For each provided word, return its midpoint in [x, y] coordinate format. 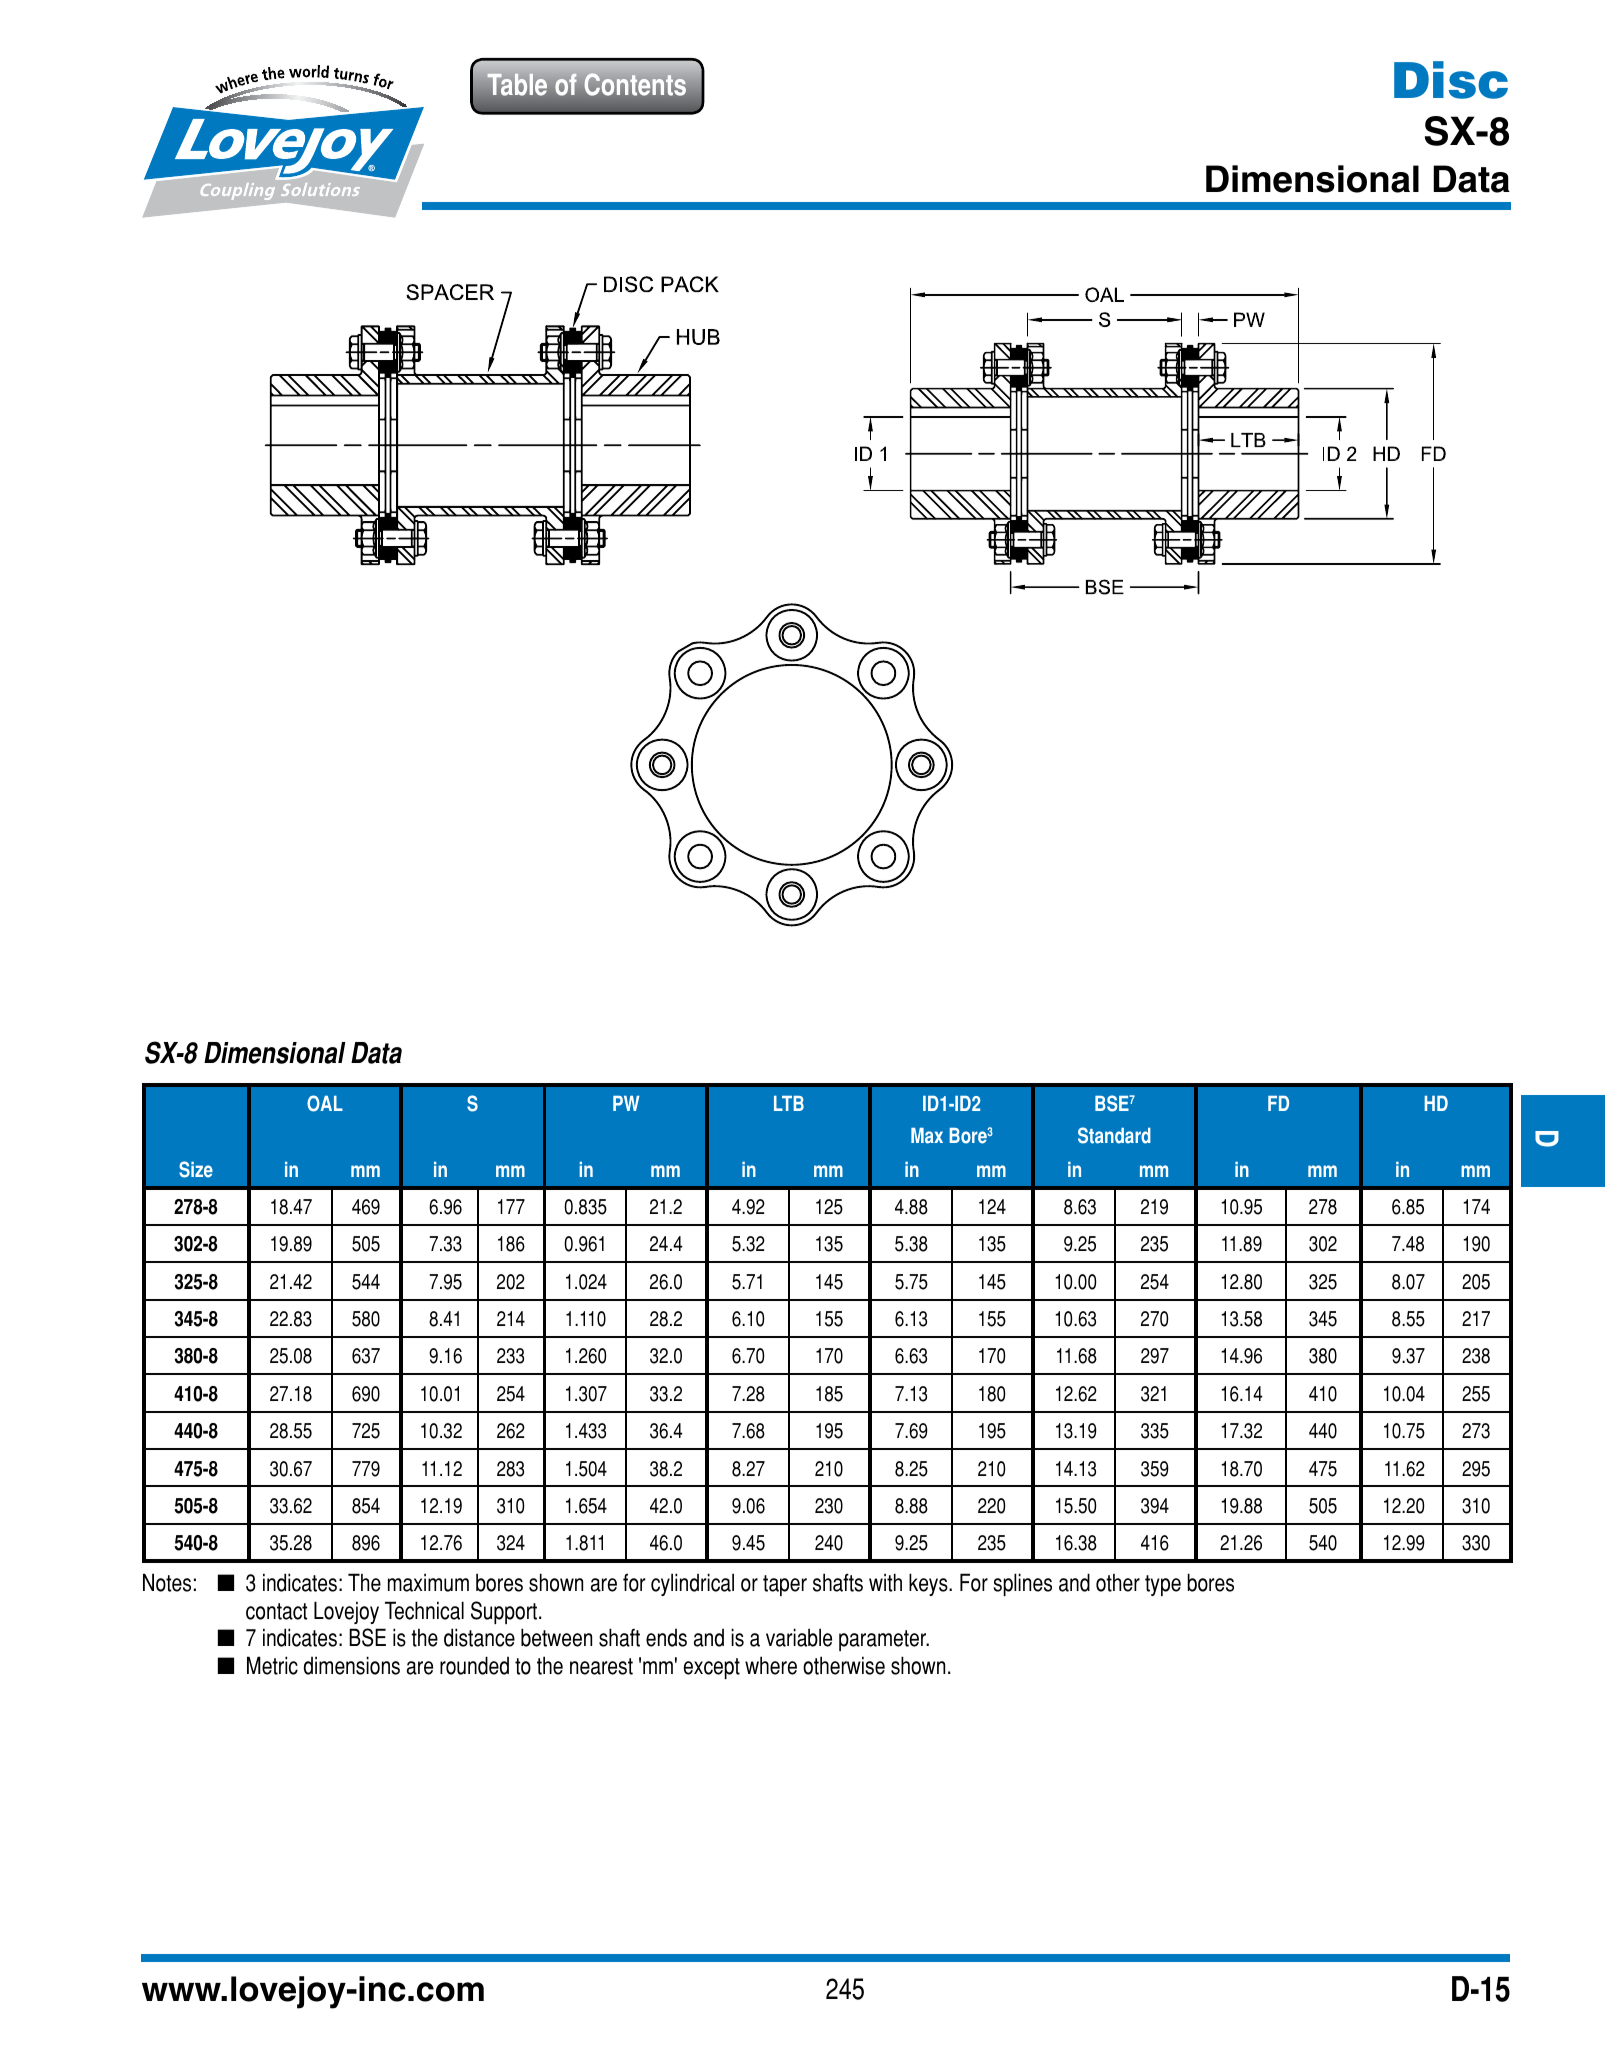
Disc [1451, 80]
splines [1022, 1584]
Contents [635, 84]
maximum [428, 1582]
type [1163, 1585]
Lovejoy [346, 1612]
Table [517, 84]
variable [799, 1637]
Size [196, 1169]
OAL [325, 1103]
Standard [1114, 1135]
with [885, 1582]
